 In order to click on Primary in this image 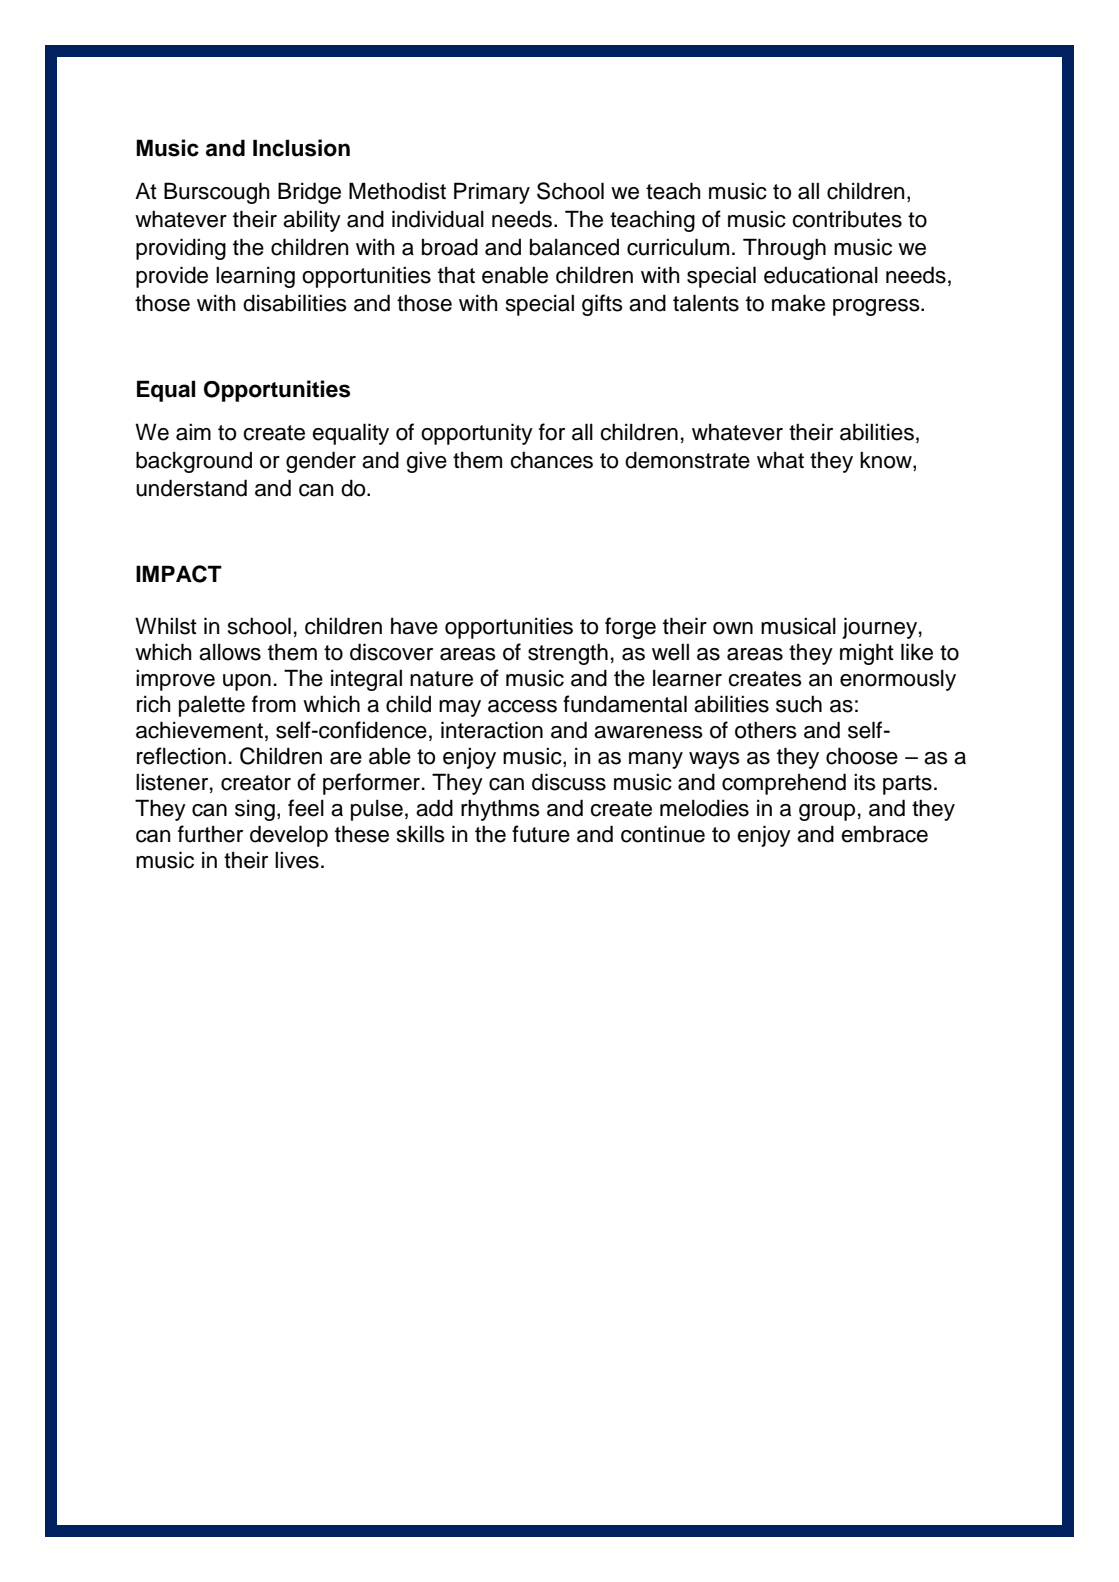, I will do `click(492, 193)`.
